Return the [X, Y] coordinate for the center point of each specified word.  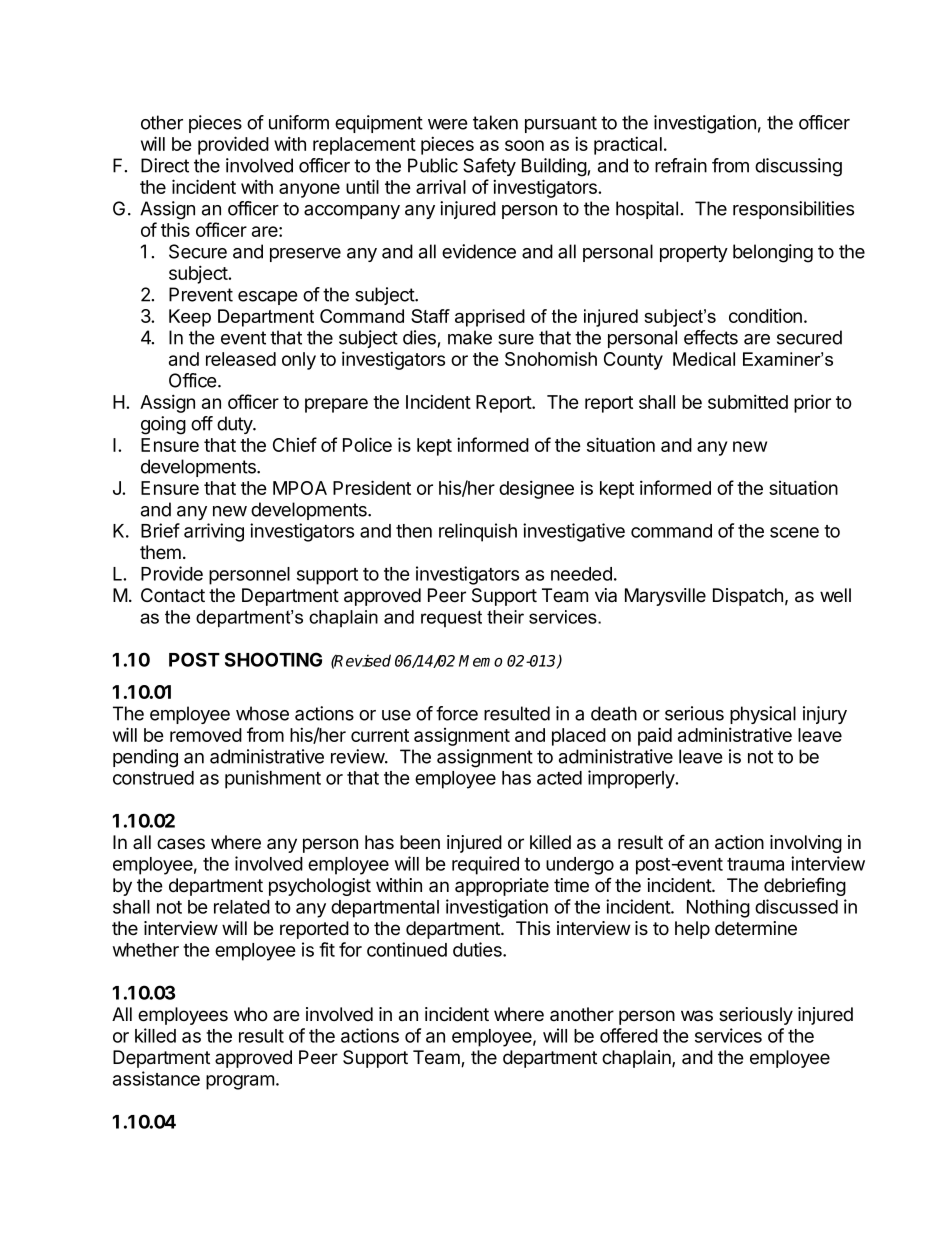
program [240, 1082]
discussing [798, 167]
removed [206, 735]
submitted [748, 401]
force [457, 713]
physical [763, 715]
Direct [165, 165]
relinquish [478, 532]
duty [235, 425]
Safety [489, 167]
